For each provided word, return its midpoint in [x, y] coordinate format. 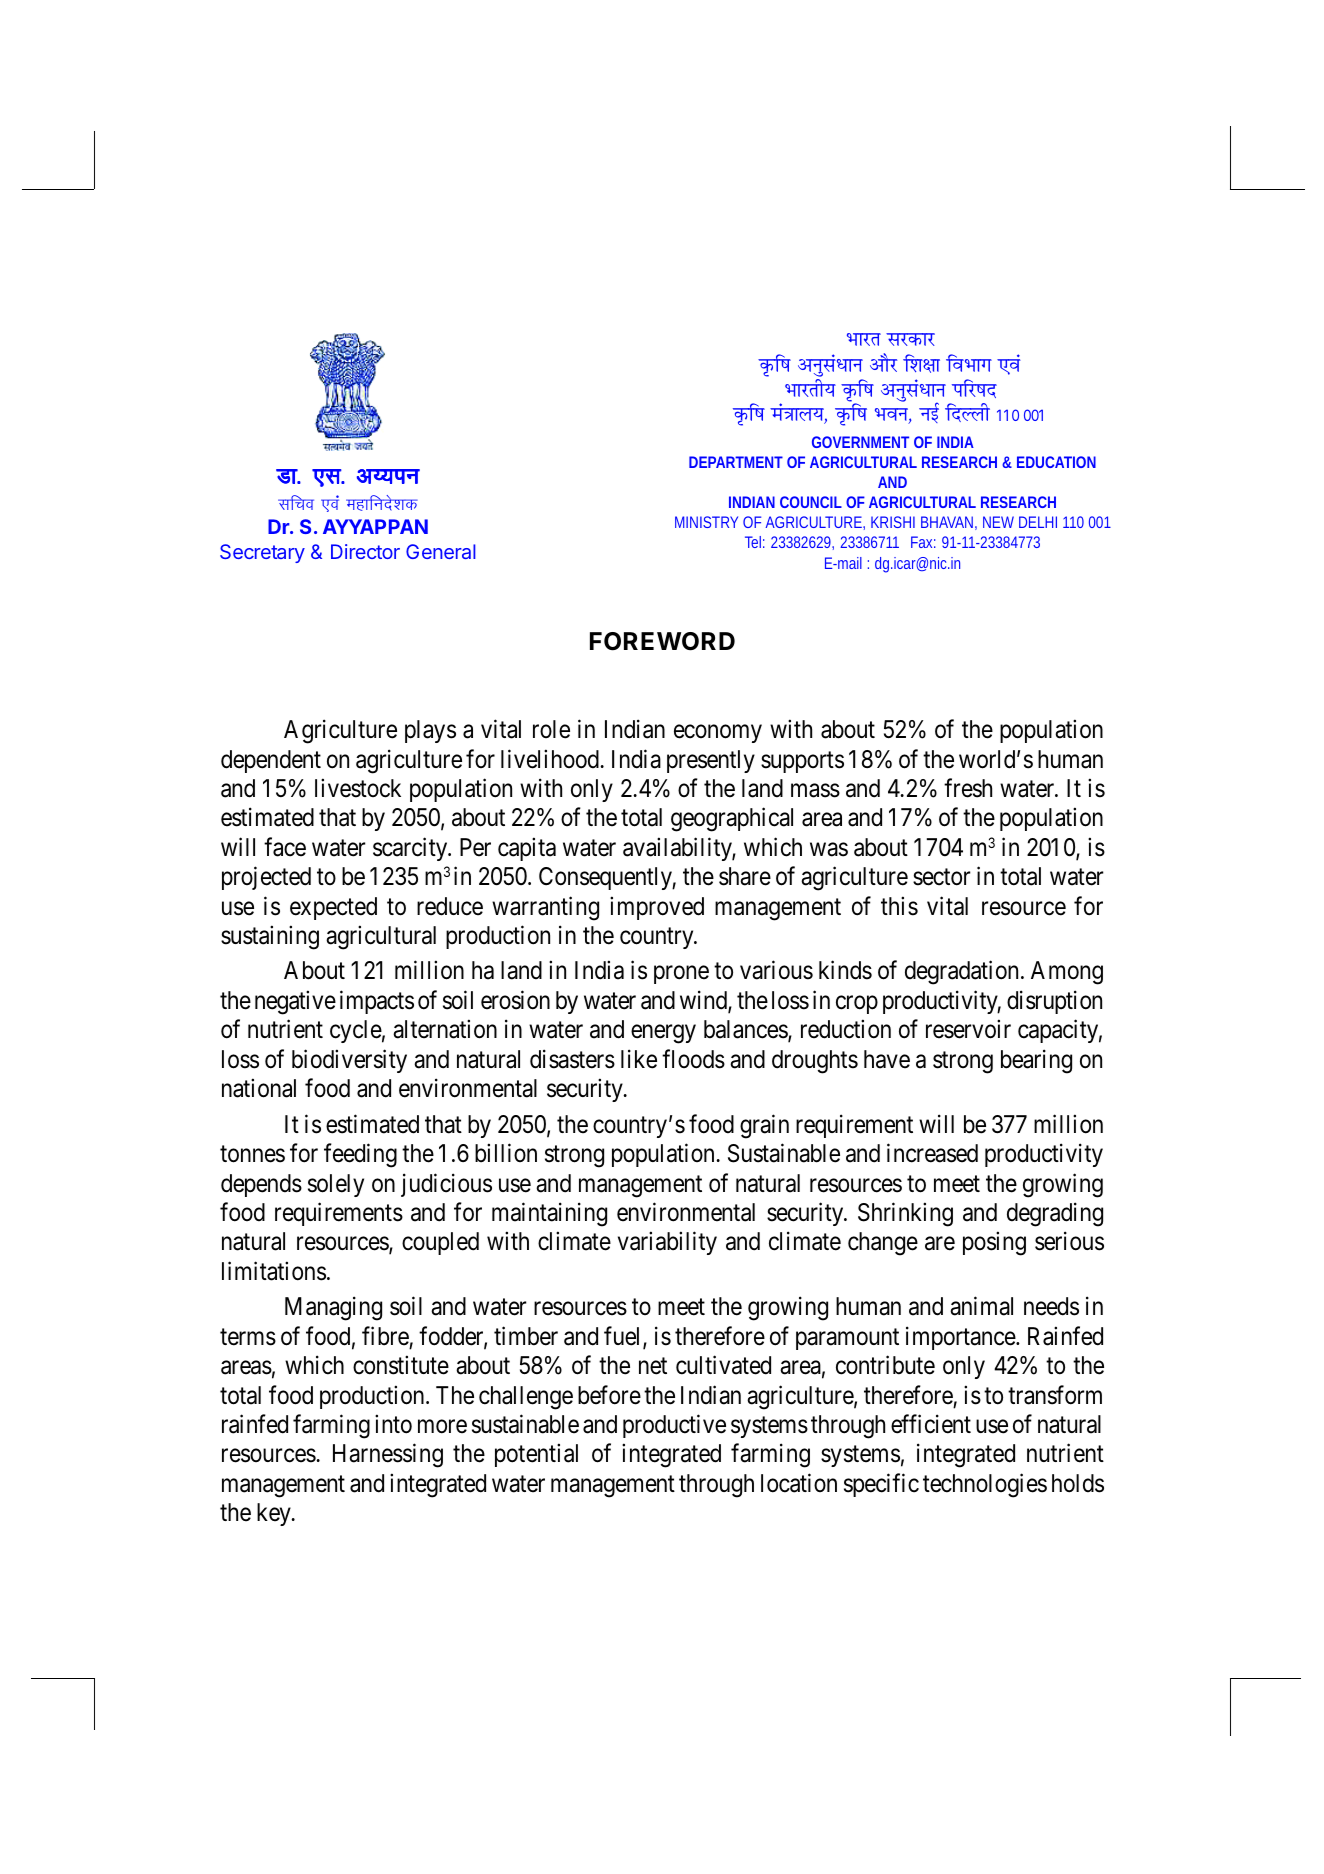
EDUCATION [1056, 462]
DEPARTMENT [736, 462]
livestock [358, 788]
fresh [968, 788]
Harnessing [388, 1456]
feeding [360, 1155]
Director [365, 551]
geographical [732, 820]
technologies [985, 1485]
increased [932, 1153]
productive [674, 1426]
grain [764, 1126]
